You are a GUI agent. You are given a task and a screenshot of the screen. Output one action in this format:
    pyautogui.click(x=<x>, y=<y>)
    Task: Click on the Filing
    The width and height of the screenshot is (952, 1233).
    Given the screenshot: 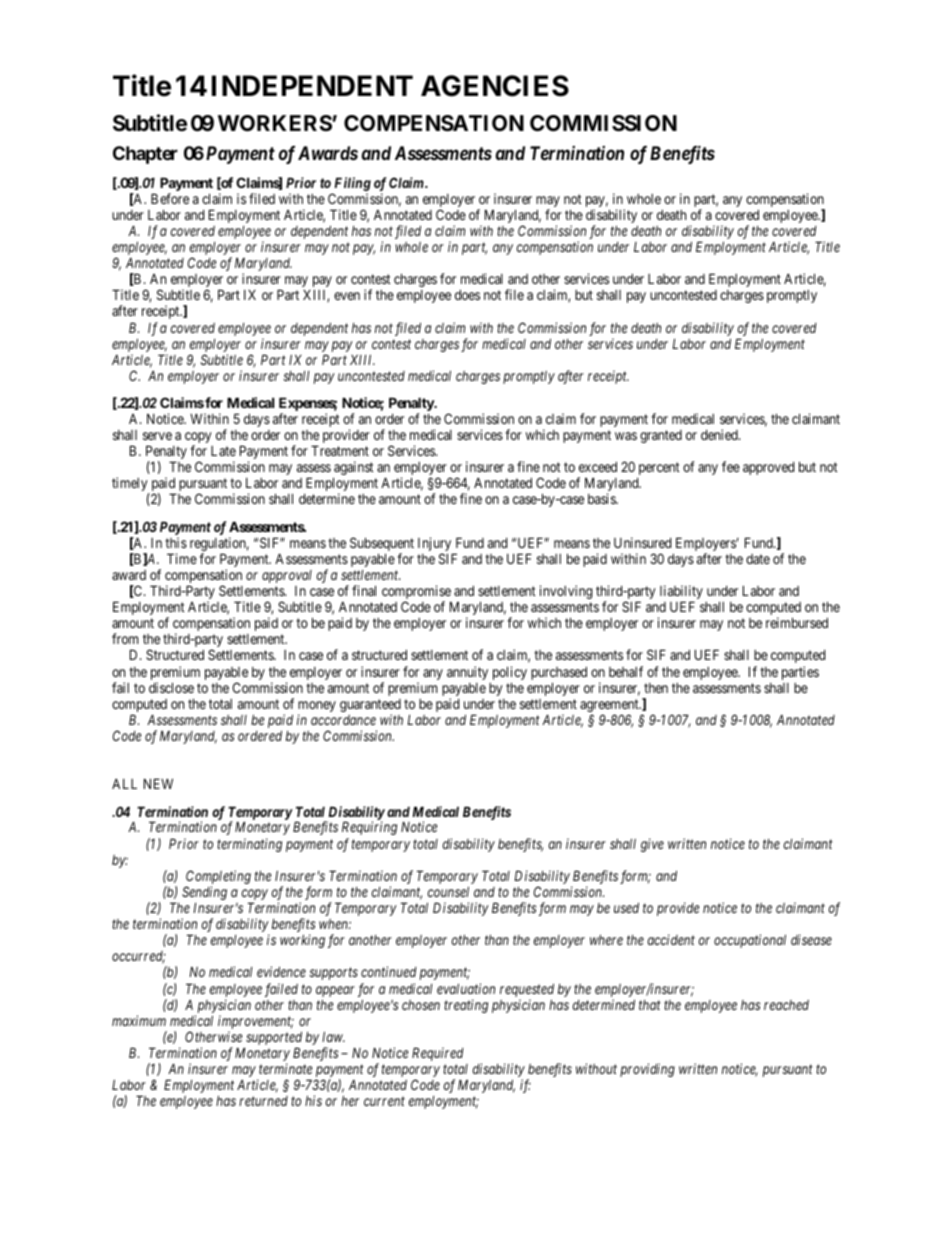 What is the action you would take?
    pyautogui.click(x=351, y=185)
